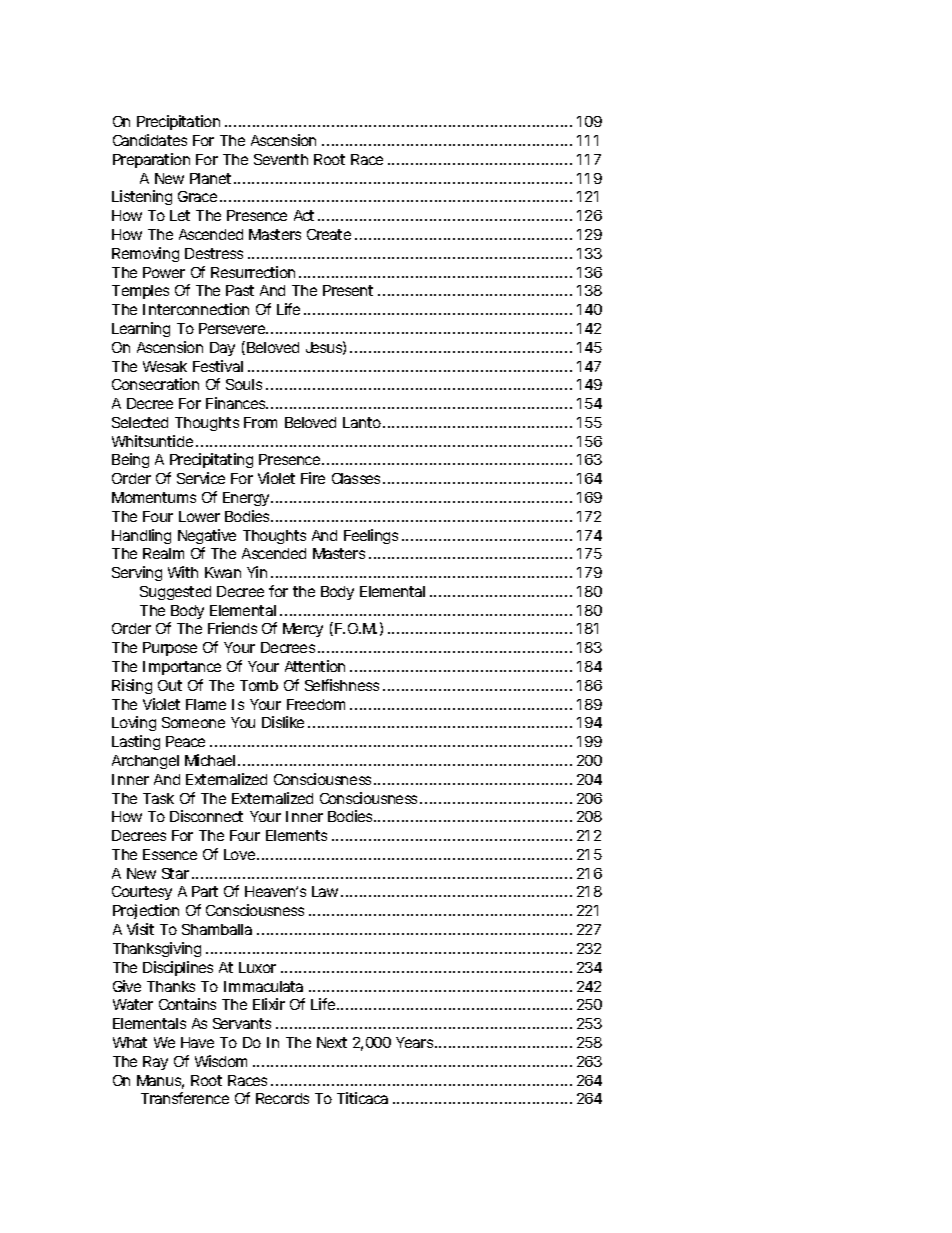 This image has width=952, height=1233. Describe the element at coordinates (329, 234) in the image. I see `Create` at that location.
